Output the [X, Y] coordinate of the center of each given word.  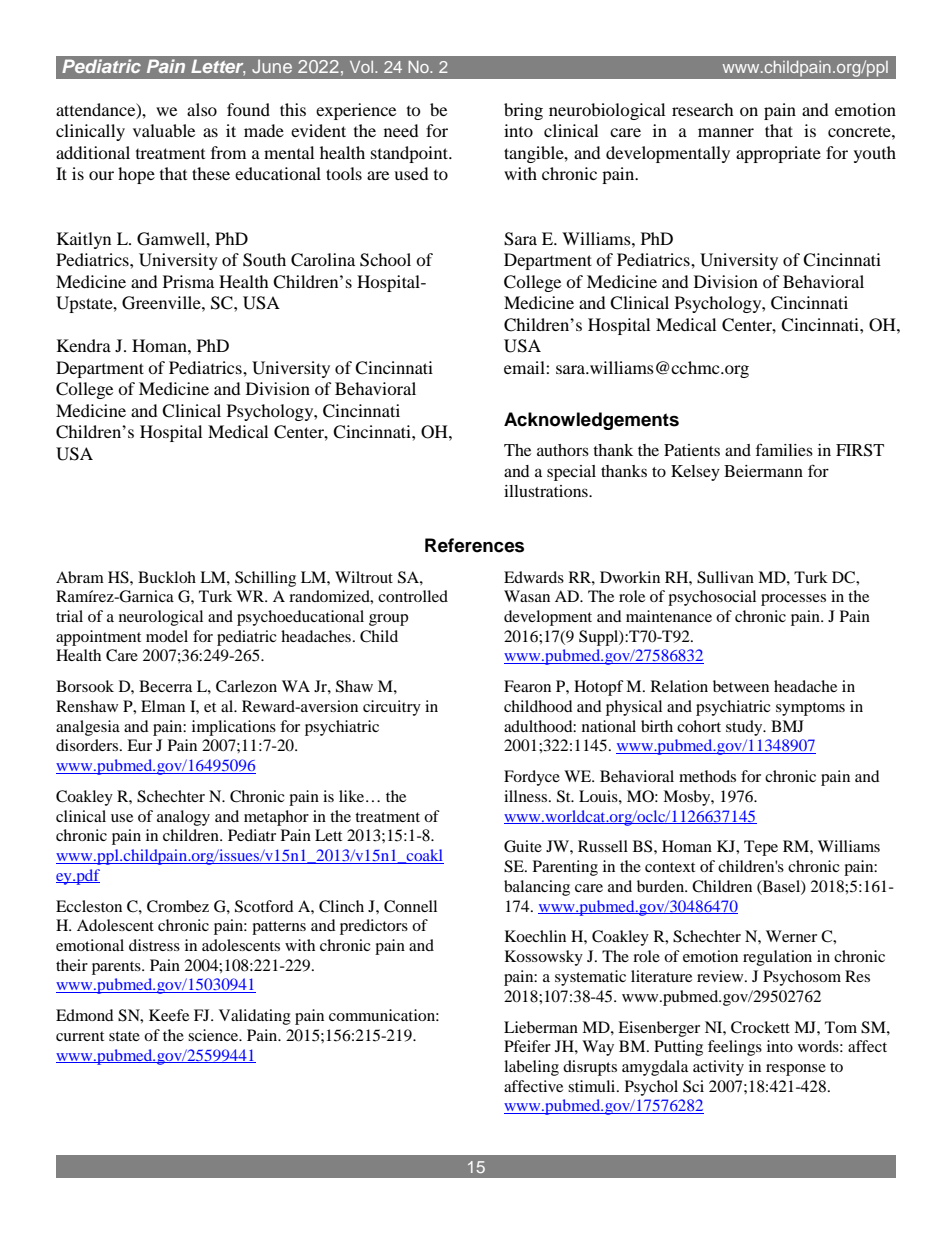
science [214, 1035]
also [202, 109]
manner [726, 132]
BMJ [787, 726]
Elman [163, 706]
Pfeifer [527, 1046]
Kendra [84, 345]
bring [523, 111]
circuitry [392, 708]
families [784, 449]
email [525, 367]
